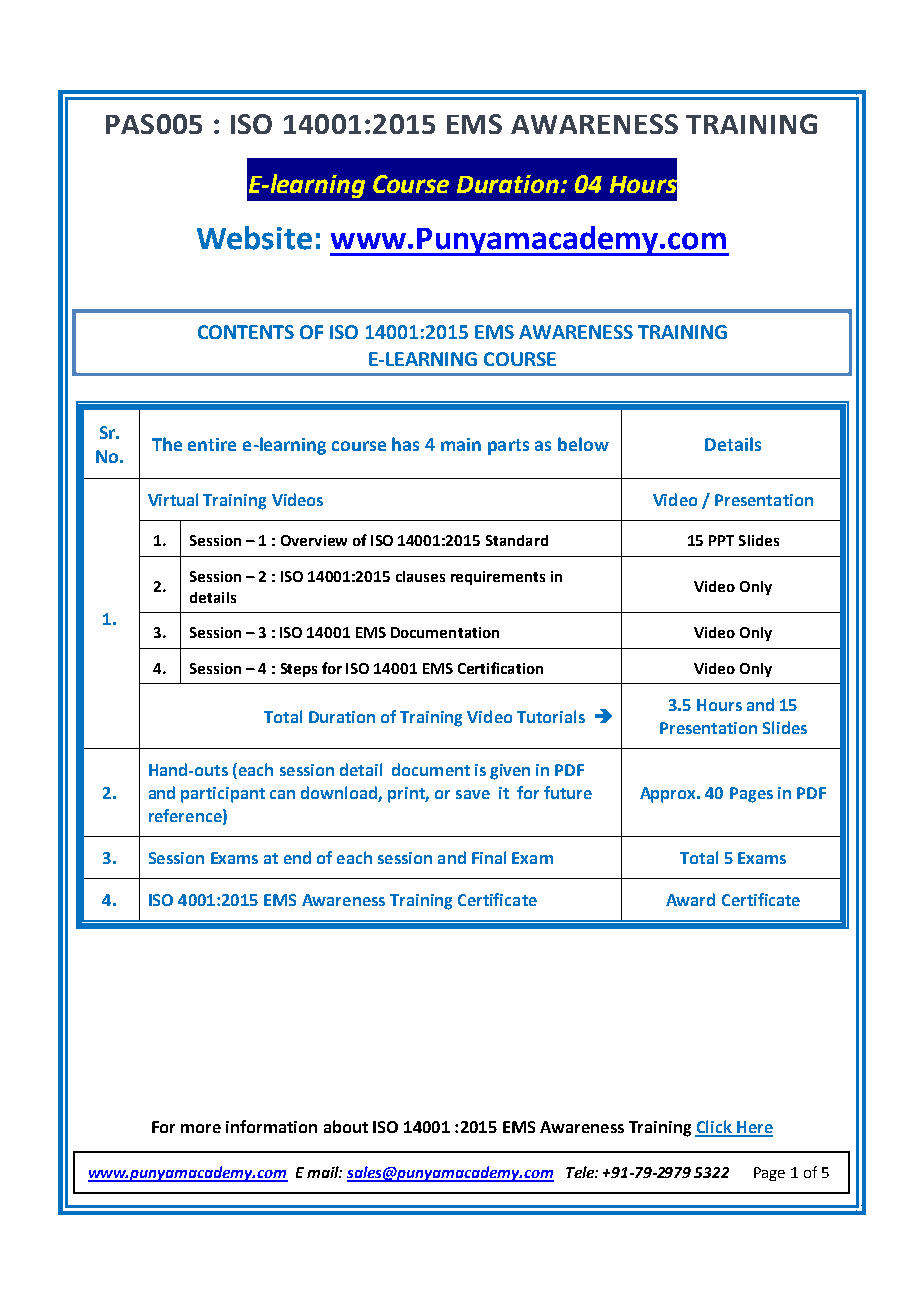 The image size is (924, 1307). I want to click on Approx, so click(669, 795).
